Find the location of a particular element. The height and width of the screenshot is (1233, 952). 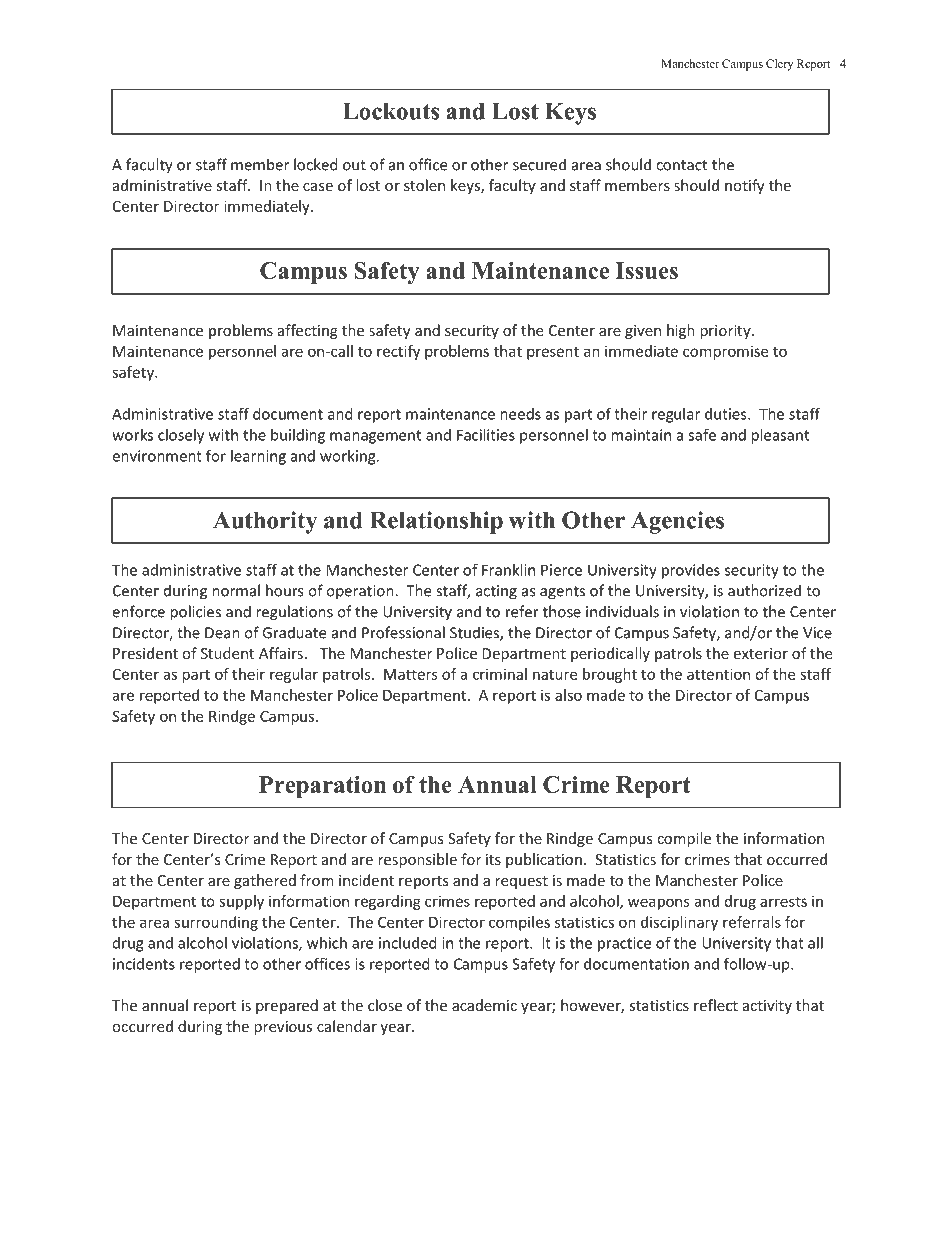

Facilities is located at coordinates (486, 435).
